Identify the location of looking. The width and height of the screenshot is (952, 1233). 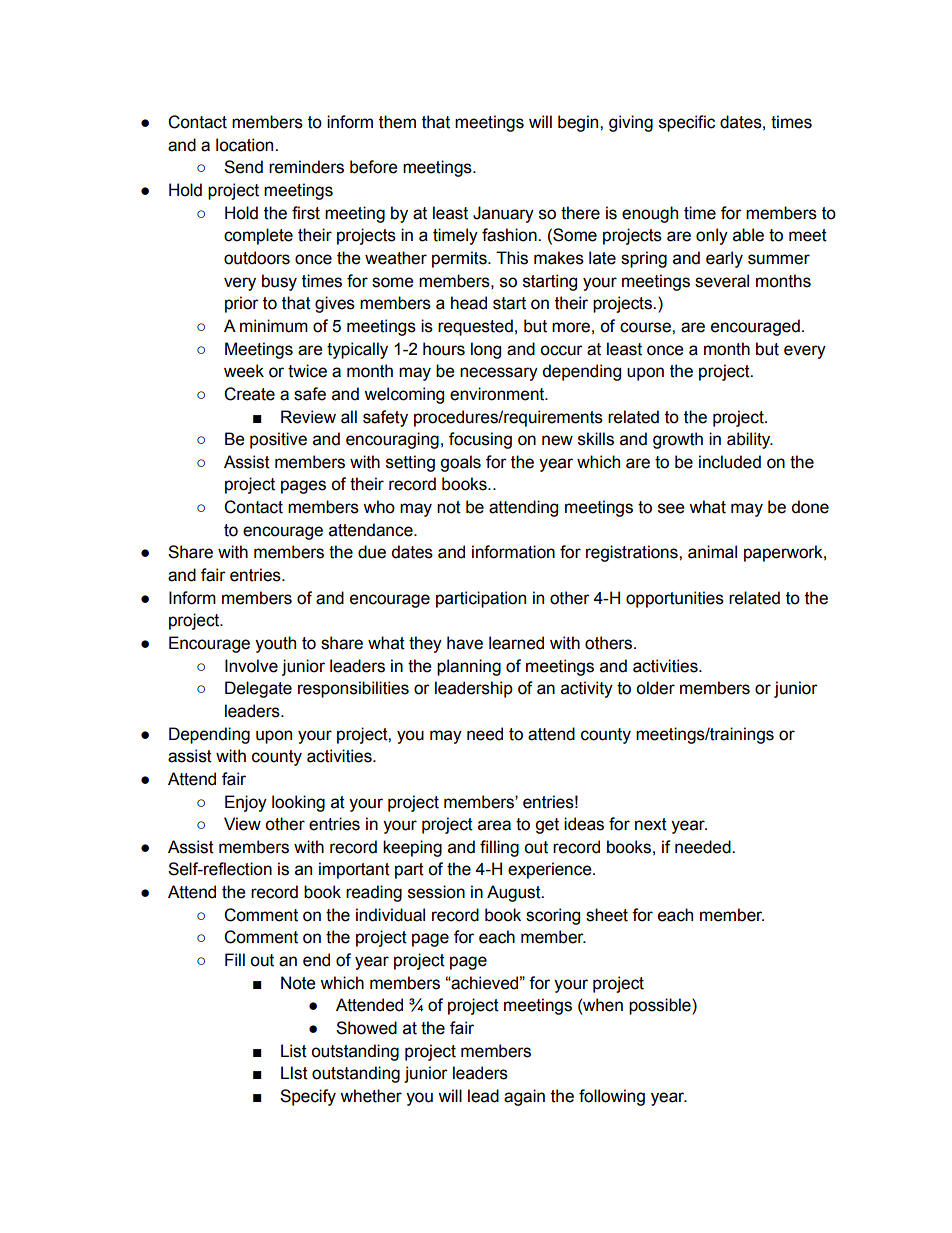
(298, 803).
